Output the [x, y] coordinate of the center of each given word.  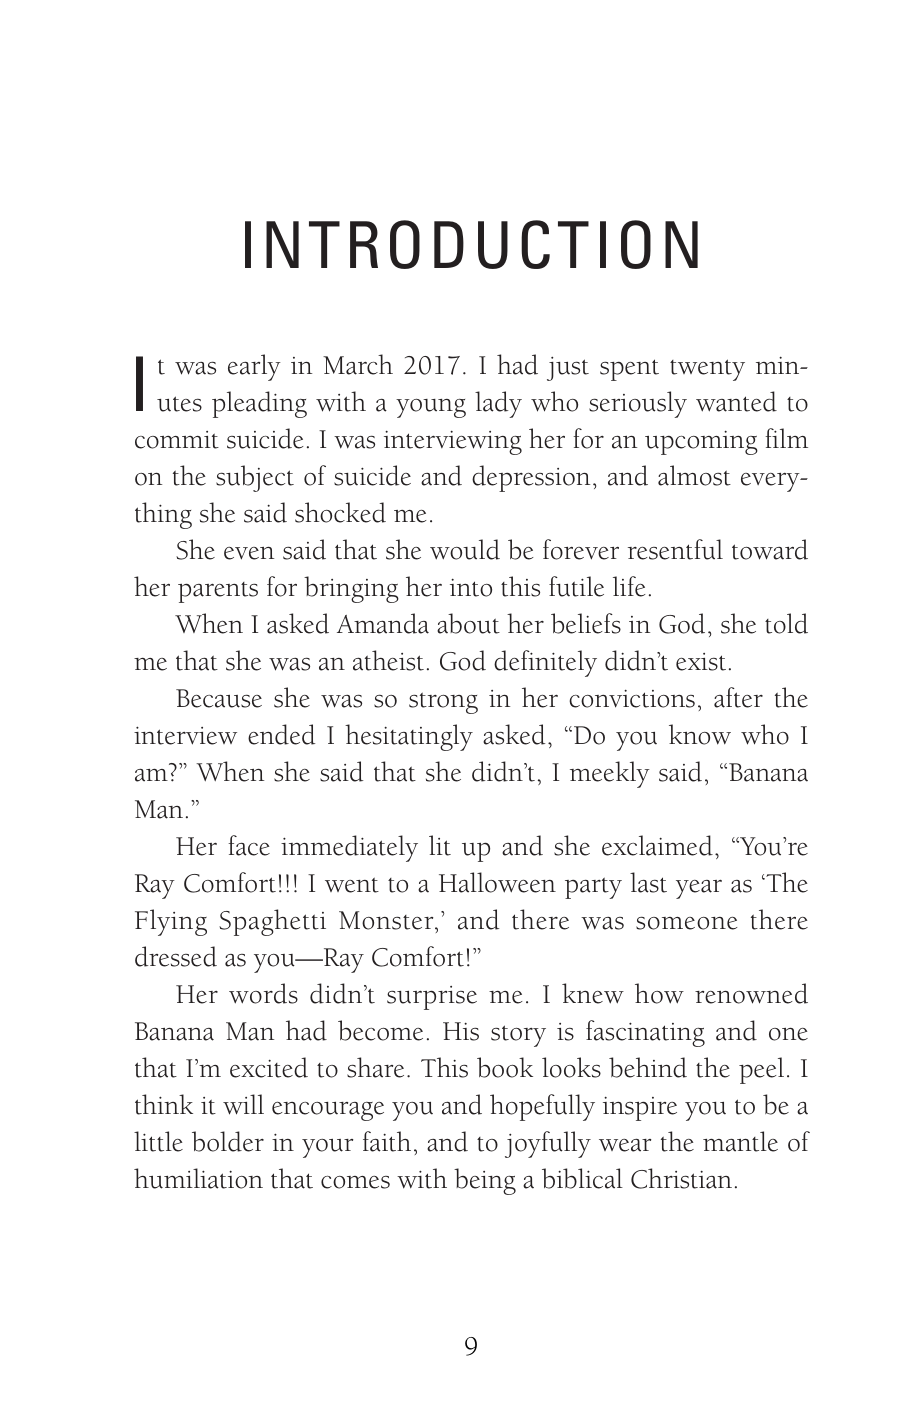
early [254, 367]
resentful [675, 549]
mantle [740, 1141]
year [699, 889]
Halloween [497, 882]
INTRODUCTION [471, 244]
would [465, 549]
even [249, 553]
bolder [228, 1141]
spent [629, 370]
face [249, 845]
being [485, 1181]
